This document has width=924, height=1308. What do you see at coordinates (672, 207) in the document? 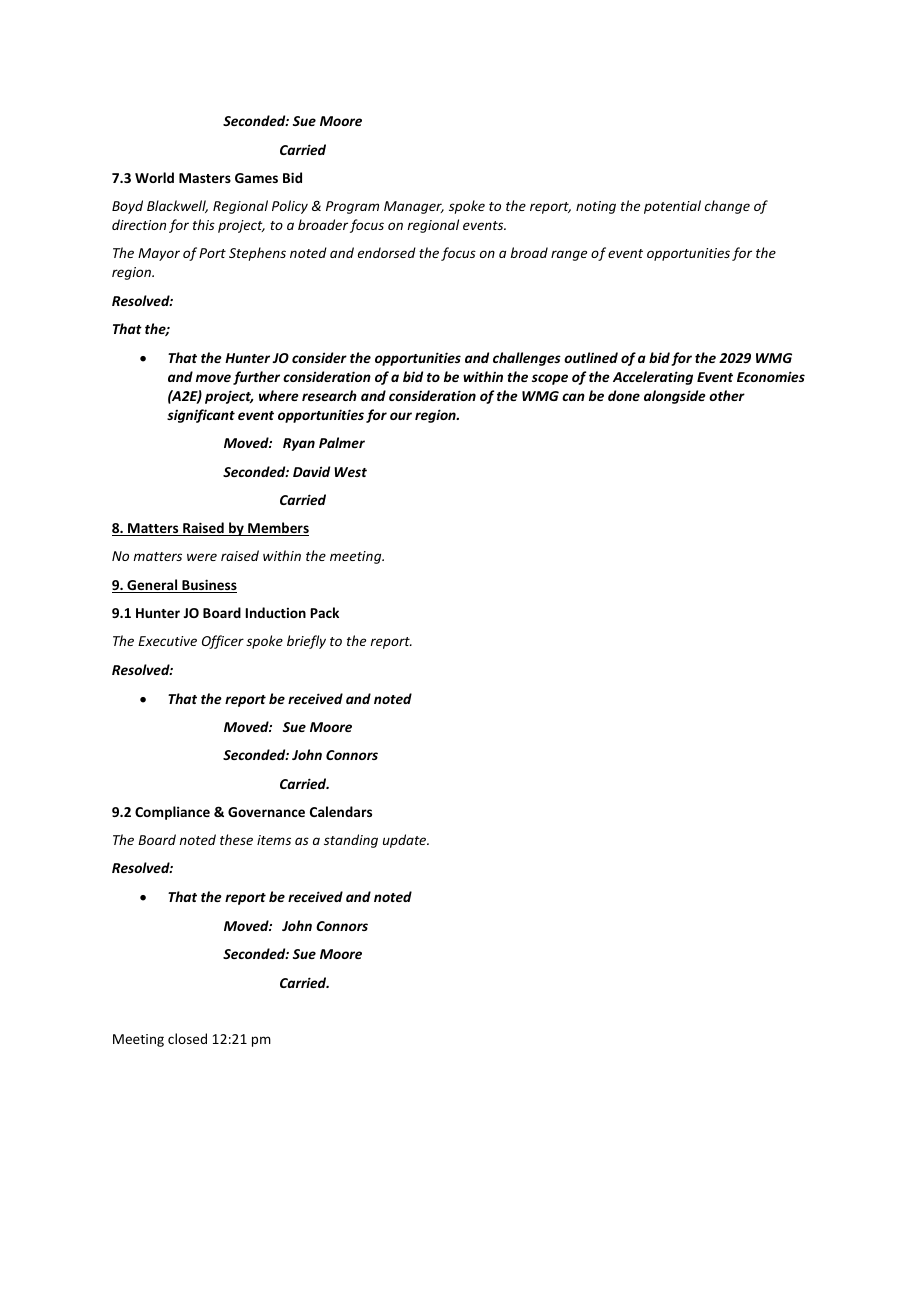
I see `potential` at bounding box center [672, 207].
